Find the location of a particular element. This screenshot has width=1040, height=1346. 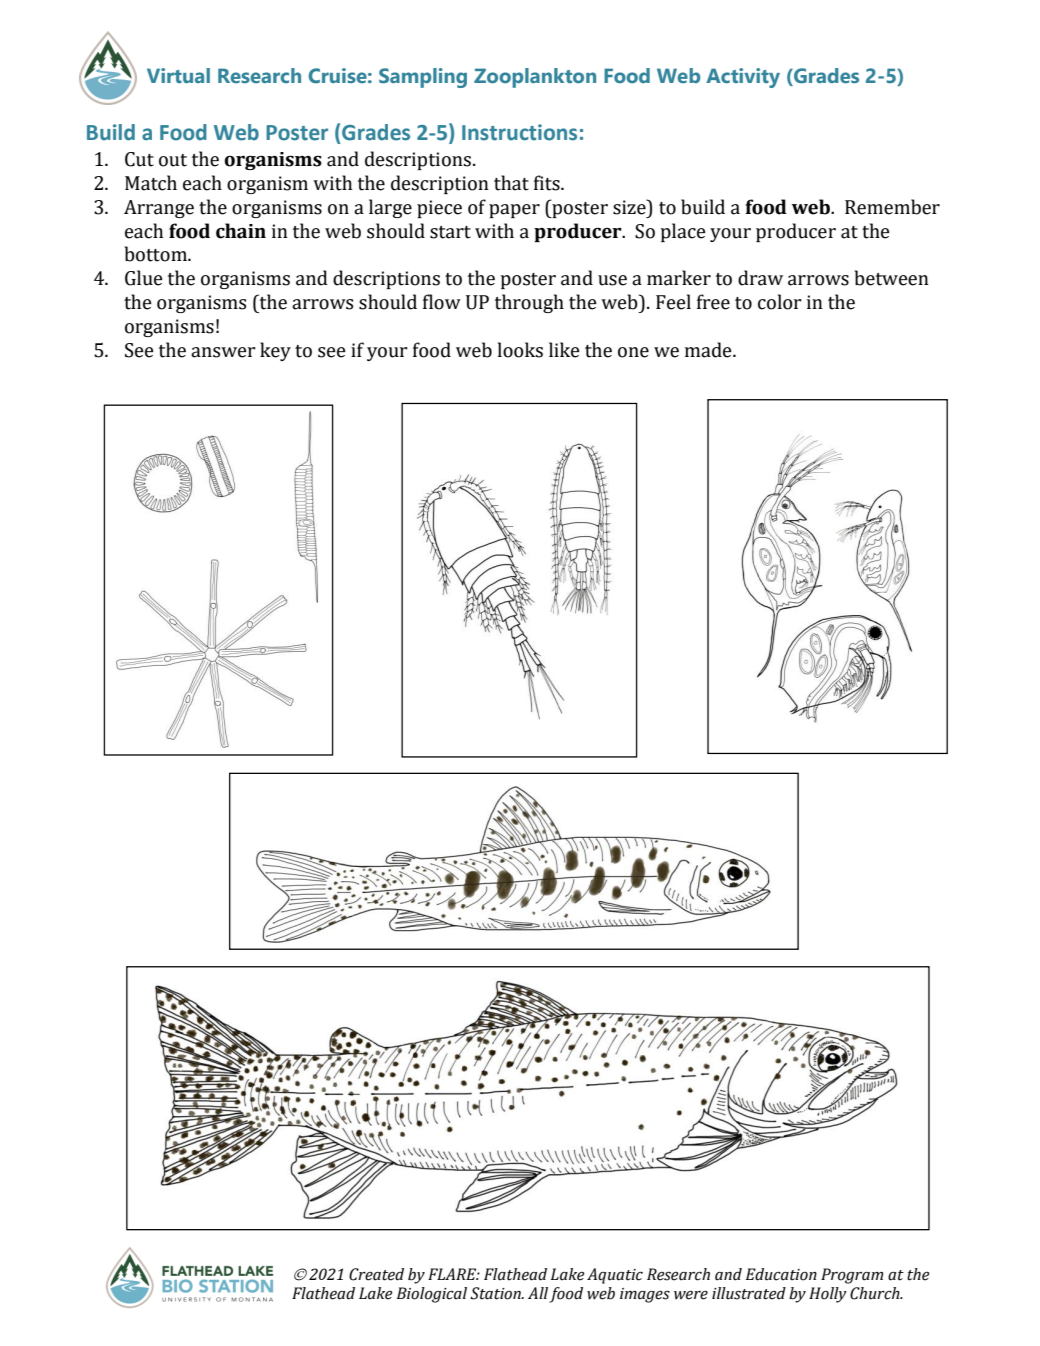

Activity is located at coordinates (743, 78).
